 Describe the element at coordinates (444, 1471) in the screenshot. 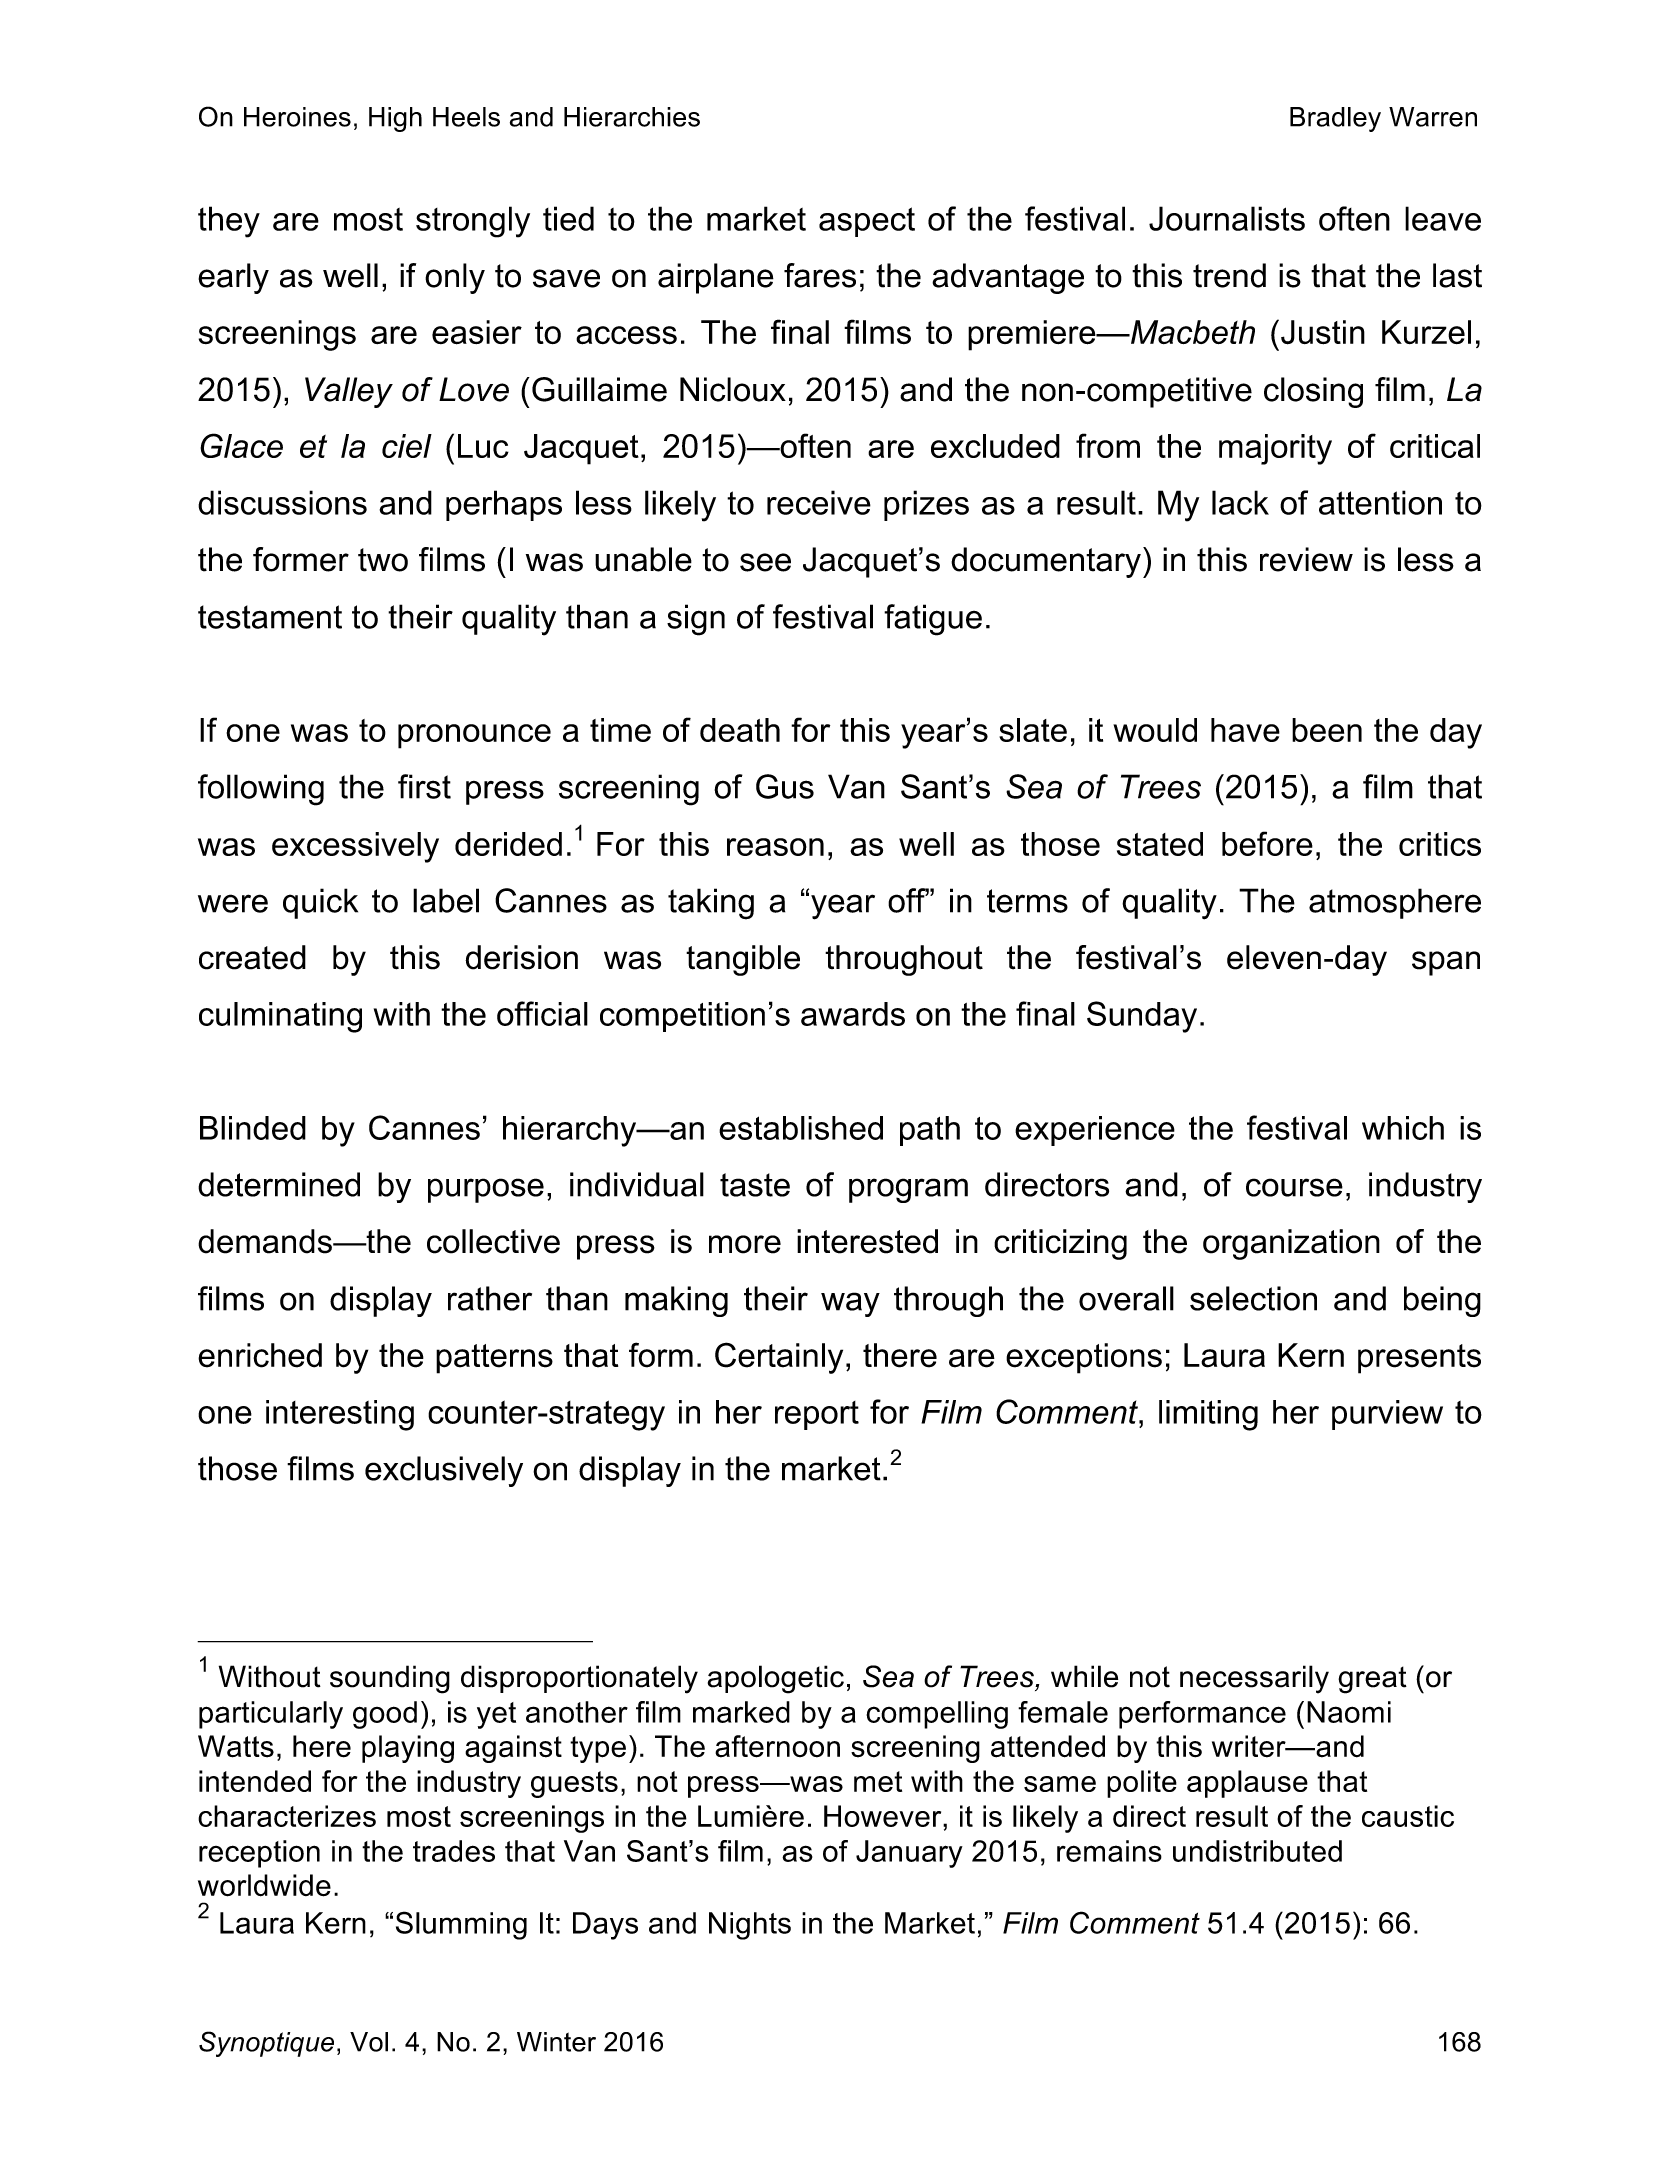

I see `exclusively` at that location.
